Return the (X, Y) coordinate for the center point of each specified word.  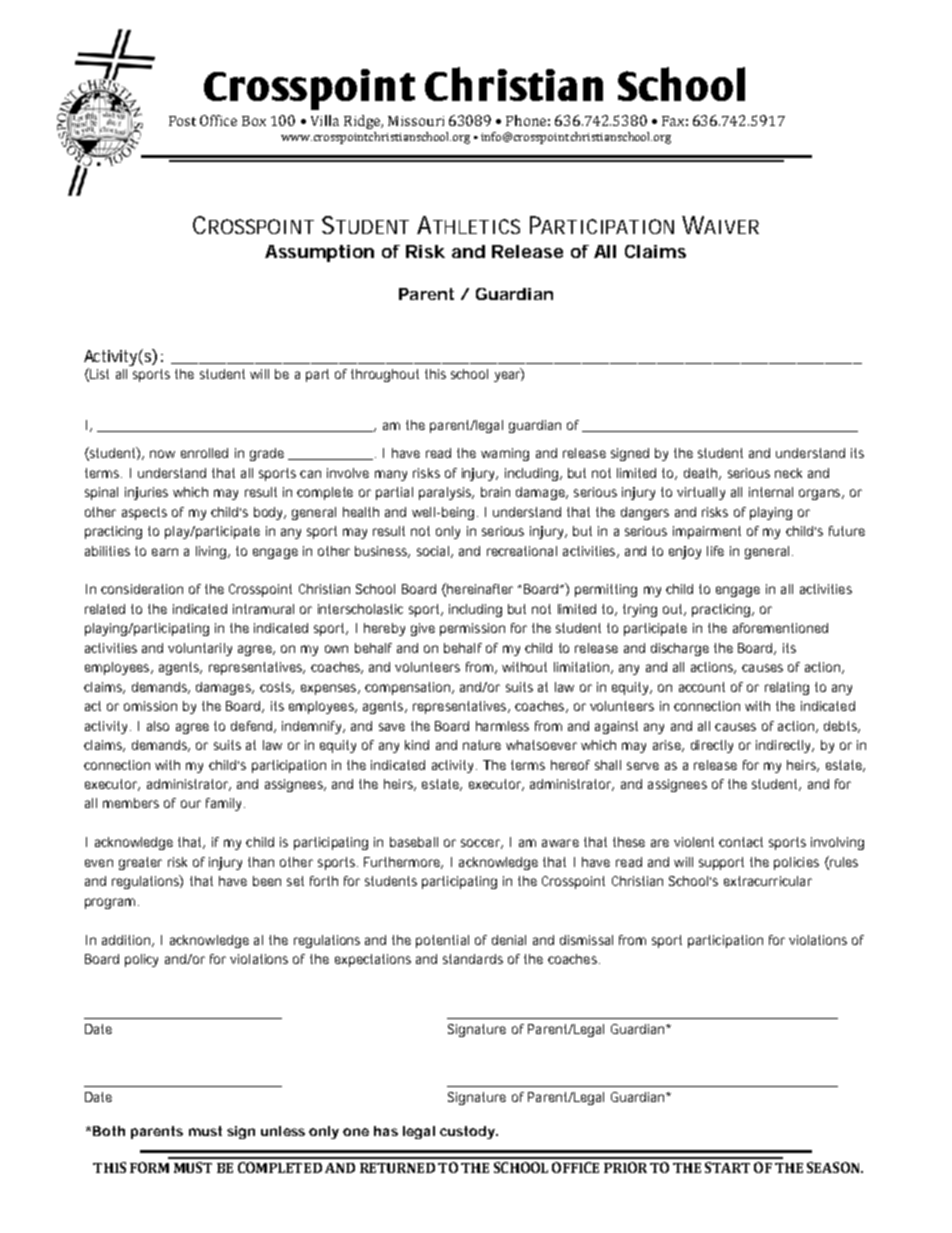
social (433, 551)
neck (788, 473)
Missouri (416, 121)
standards (473, 959)
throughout (385, 375)
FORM (149, 1167)
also (158, 726)
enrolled (204, 453)
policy (141, 960)
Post (182, 121)
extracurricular (768, 881)
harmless (502, 726)
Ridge (363, 122)
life (715, 551)
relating (787, 688)
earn (165, 552)
